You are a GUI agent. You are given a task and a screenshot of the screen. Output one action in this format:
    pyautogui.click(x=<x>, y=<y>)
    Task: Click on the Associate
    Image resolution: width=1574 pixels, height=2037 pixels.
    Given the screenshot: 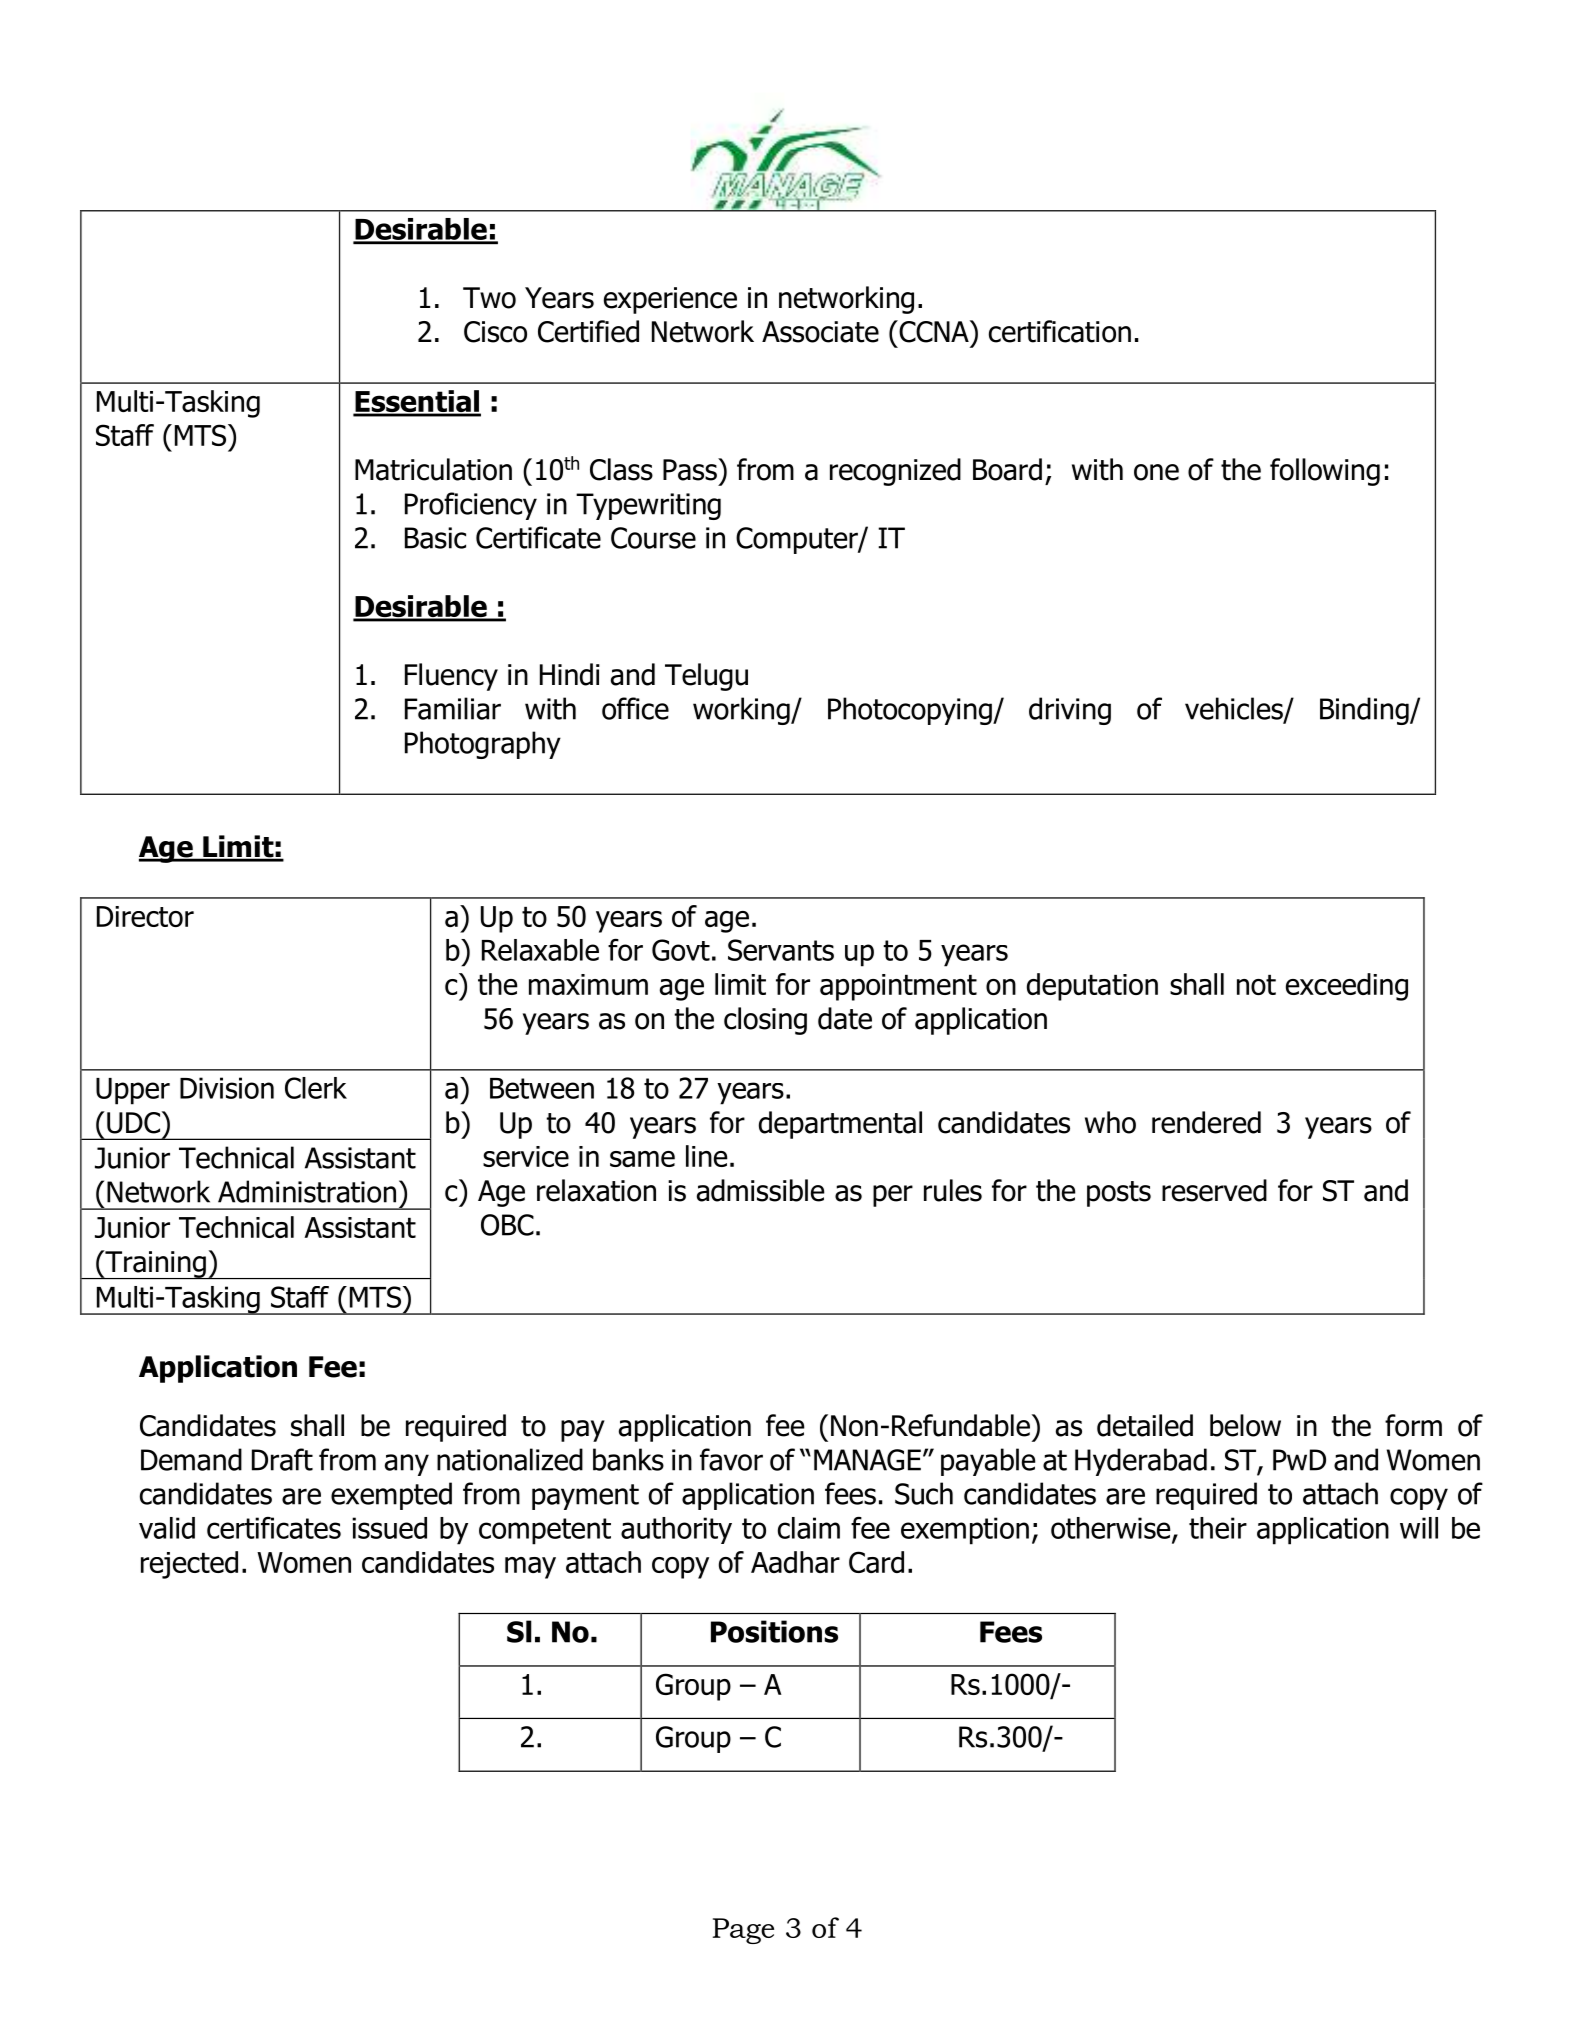 What is the action you would take?
    pyautogui.click(x=820, y=332)
